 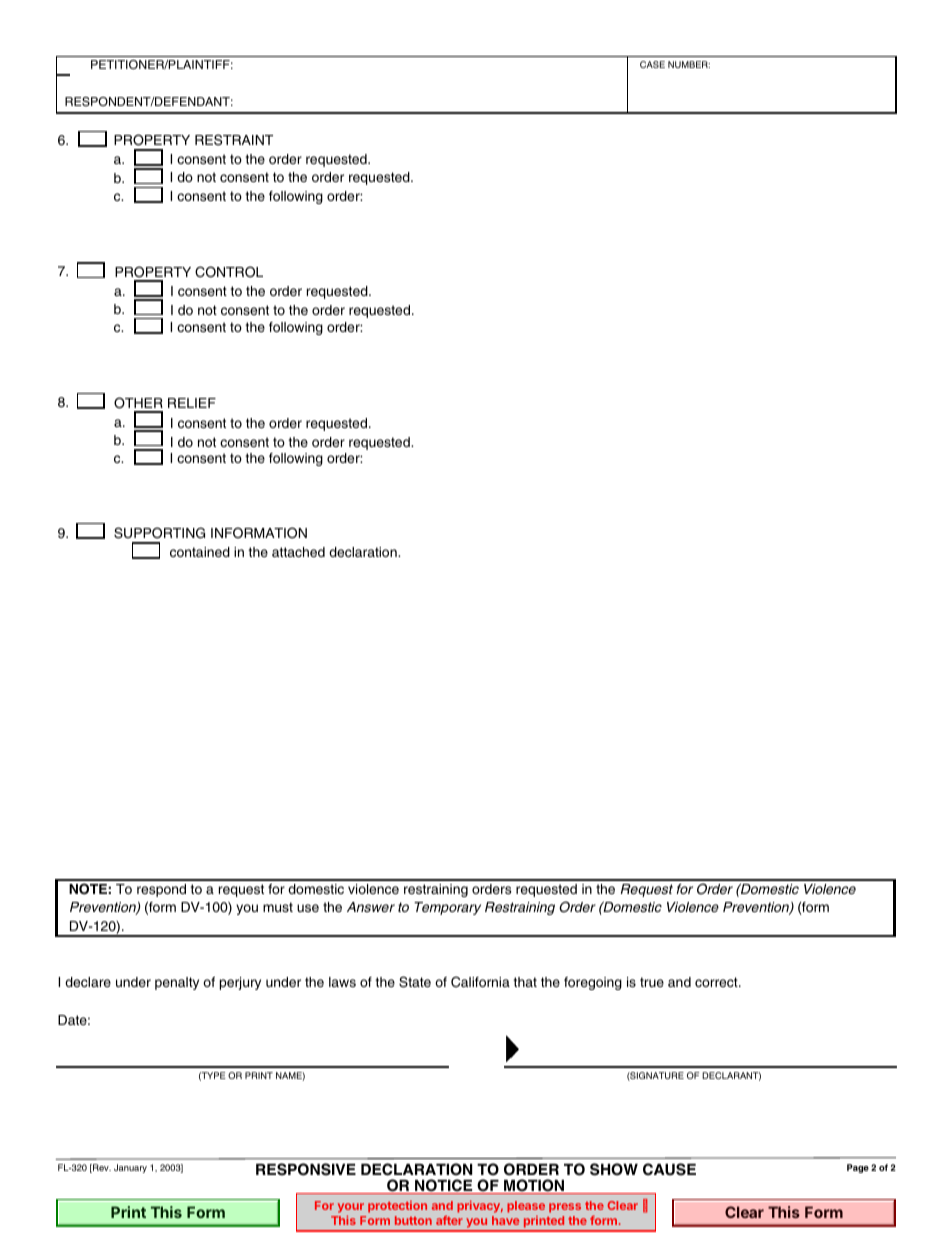 What do you see at coordinates (200, 552) in the screenshot?
I see `contained` at bounding box center [200, 552].
